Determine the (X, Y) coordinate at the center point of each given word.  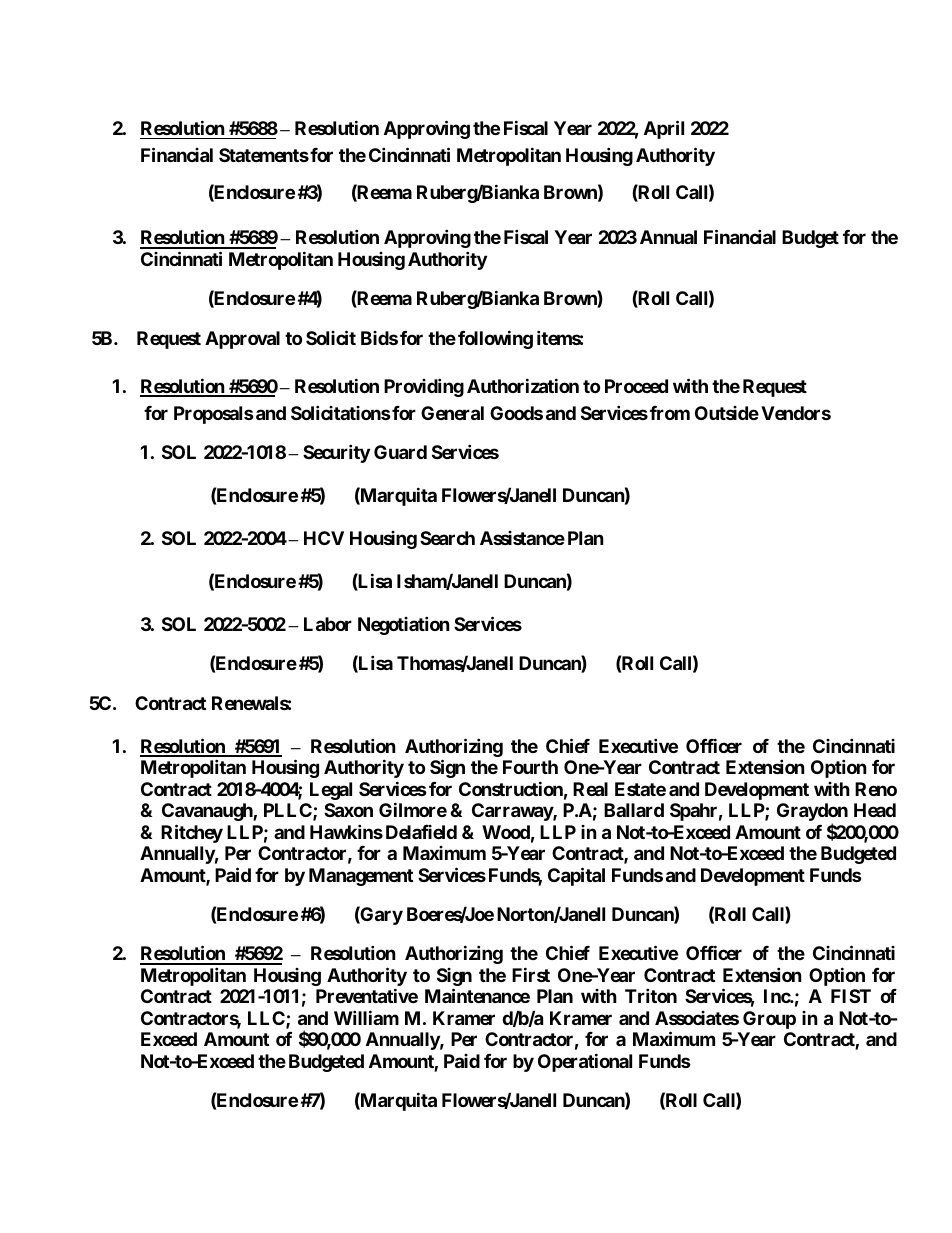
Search (447, 538)
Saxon (348, 810)
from (670, 413)
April (664, 129)
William (366, 1017)
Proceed (636, 386)
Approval (242, 340)
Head (875, 810)
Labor (328, 624)
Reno (876, 789)
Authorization (523, 385)
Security (336, 453)
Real (590, 789)
